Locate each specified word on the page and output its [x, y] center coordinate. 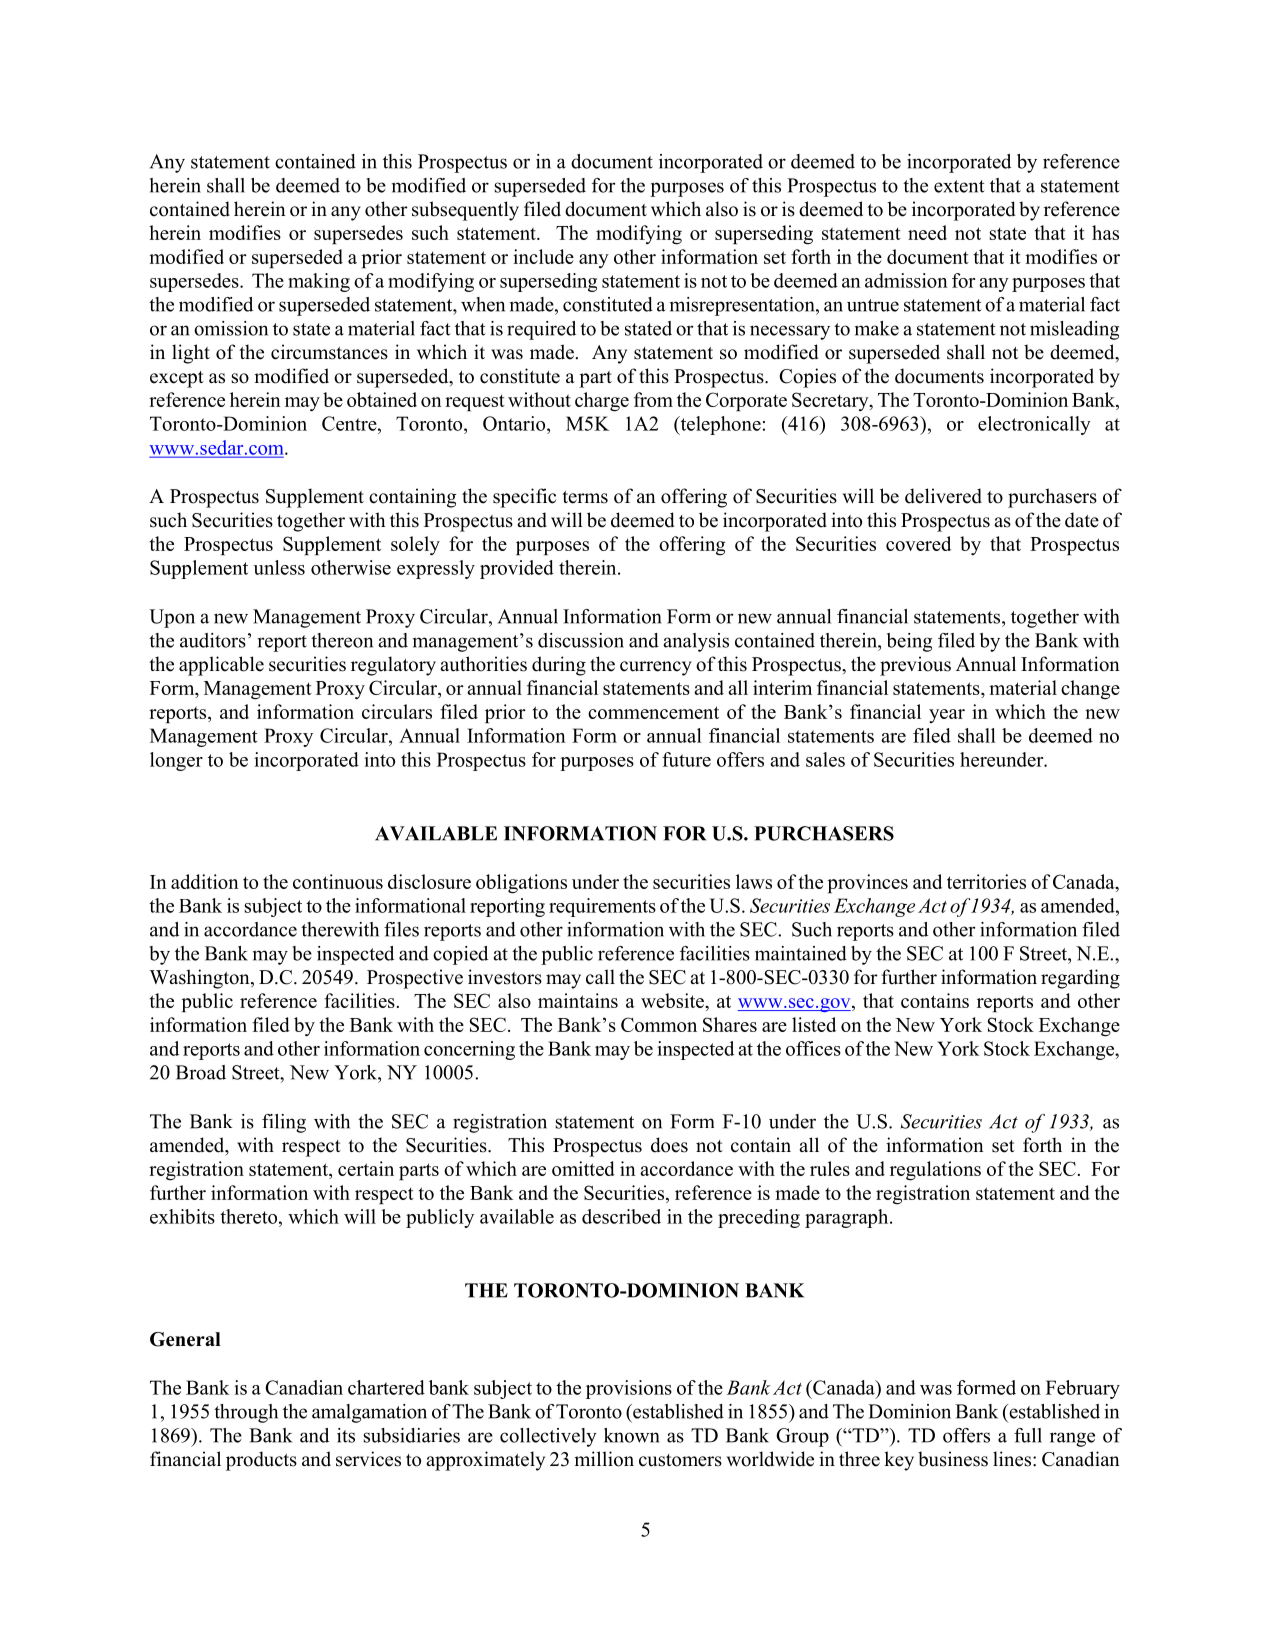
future [686, 759]
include [543, 256]
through [246, 1413]
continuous [338, 881]
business [953, 1459]
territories [986, 881]
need [927, 232]
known [632, 1435]
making [319, 282]
